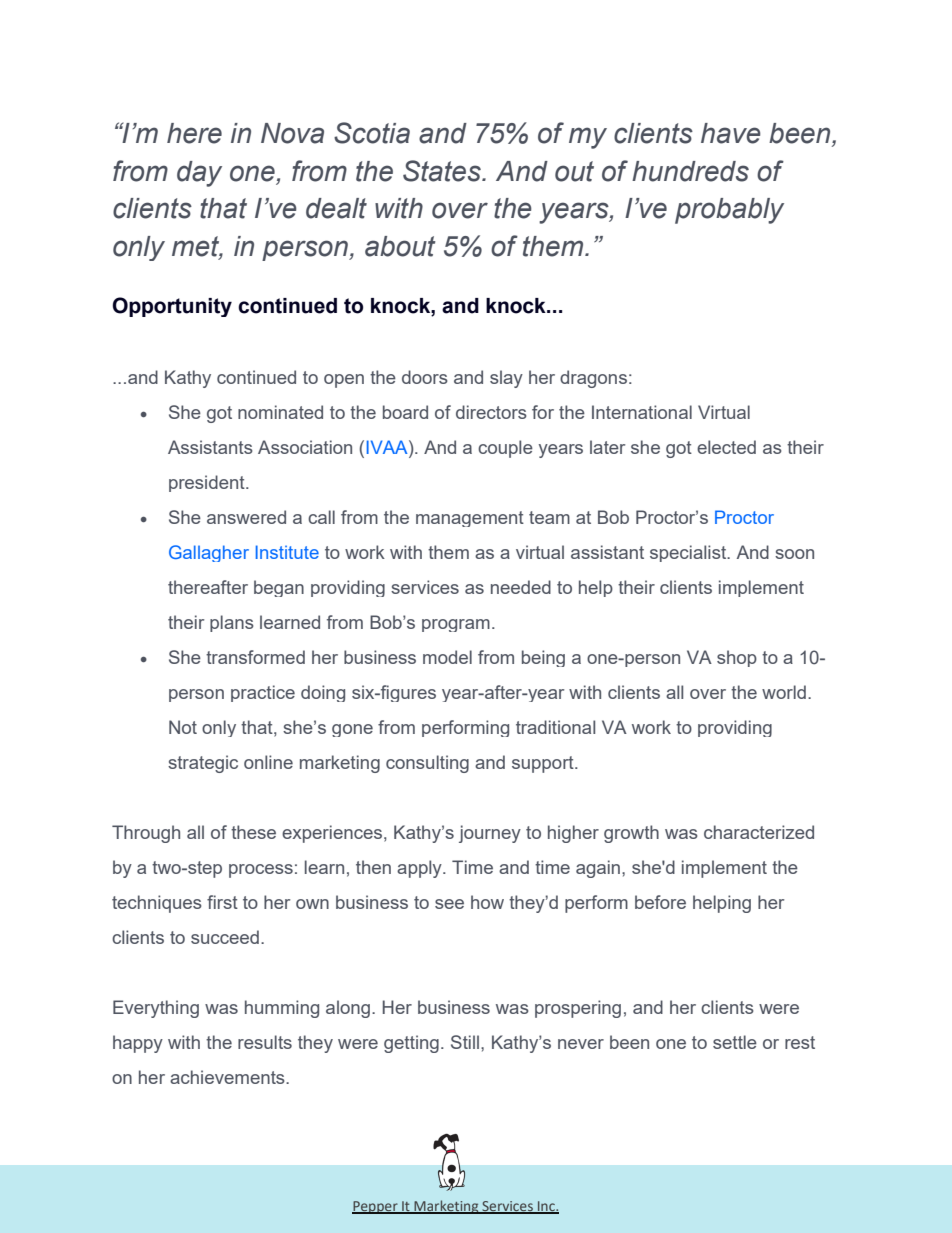 This screenshot has height=1233, width=952. What do you see at coordinates (199, 174) in the screenshot?
I see `day` at bounding box center [199, 174].
